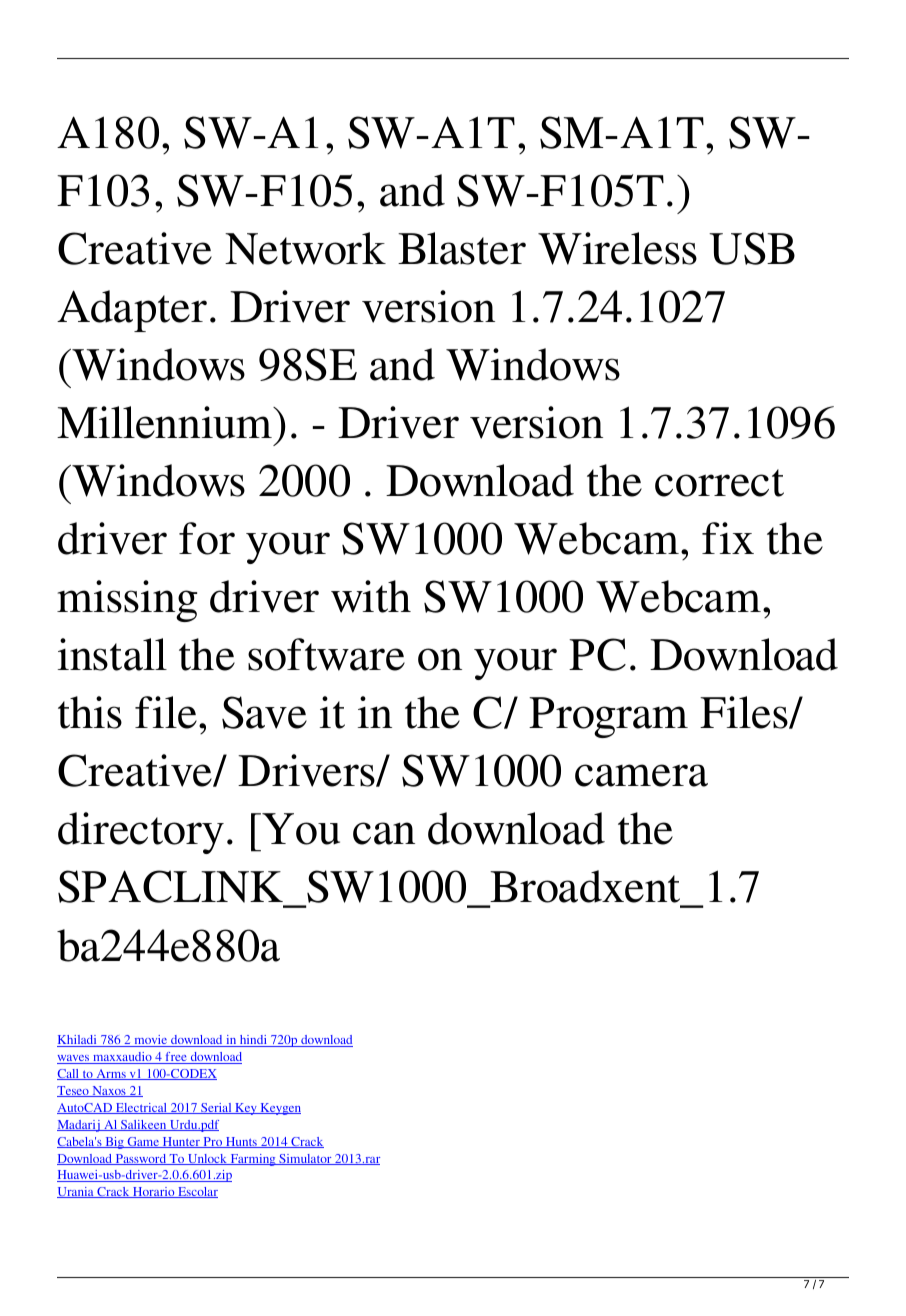  I want to click on this, so click(90, 712).
